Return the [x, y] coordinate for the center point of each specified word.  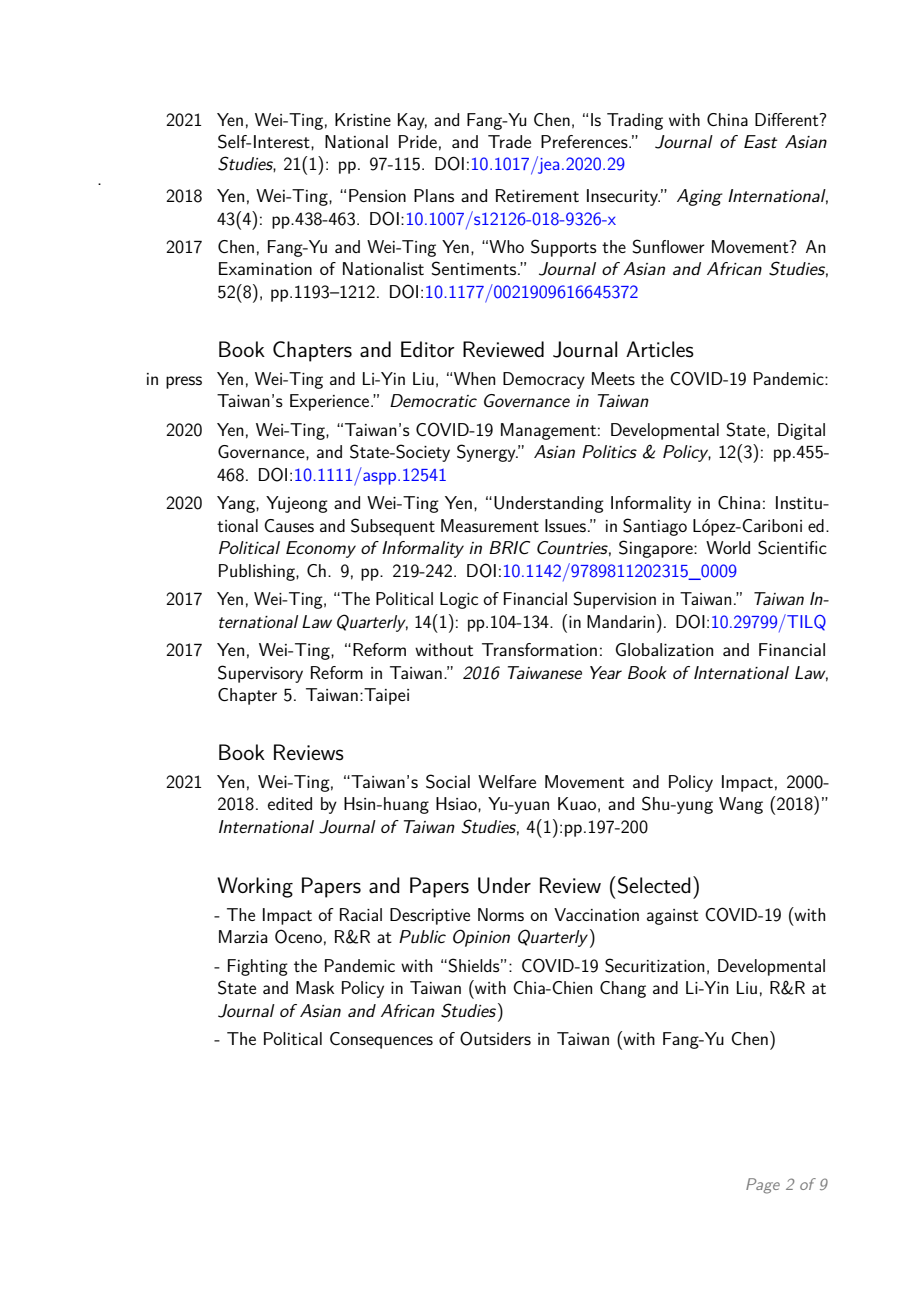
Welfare [507, 781]
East [761, 141]
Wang [741, 805]
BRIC [509, 547]
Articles [660, 349]
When [474, 378]
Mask [315, 987]
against [672, 917]
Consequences [381, 1040]
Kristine [363, 119]
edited [290, 803]
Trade [509, 141]
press [184, 382]
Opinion [481, 938]
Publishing [258, 572]
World [728, 547]
